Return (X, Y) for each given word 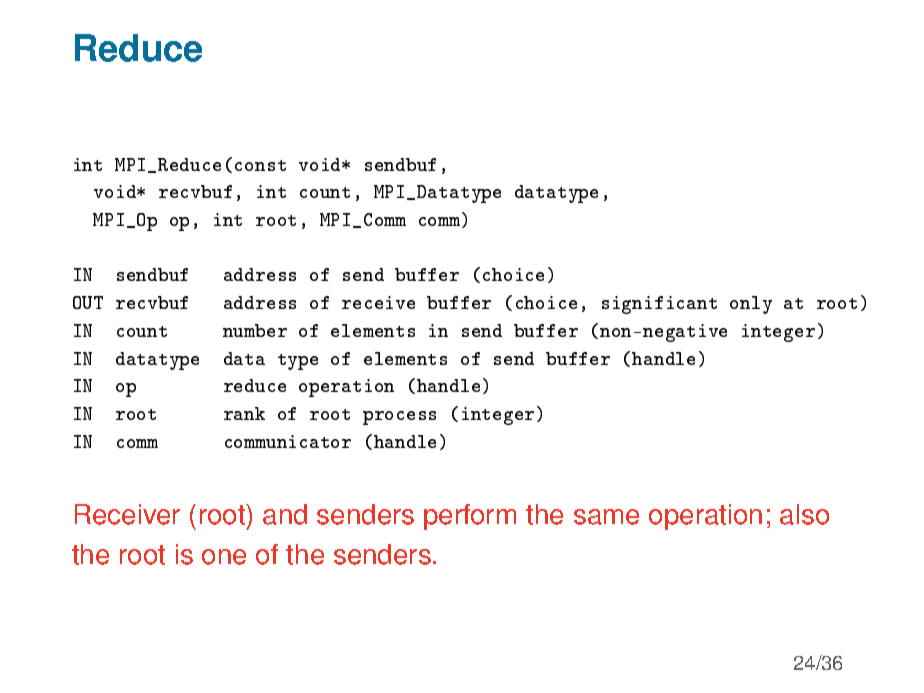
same (606, 517)
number (255, 330)
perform (470, 517)
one (224, 557)
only (751, 305)
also (804, 514)
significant (659, 305)
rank (244, 413)
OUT (88, 302)
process (399, 418)
